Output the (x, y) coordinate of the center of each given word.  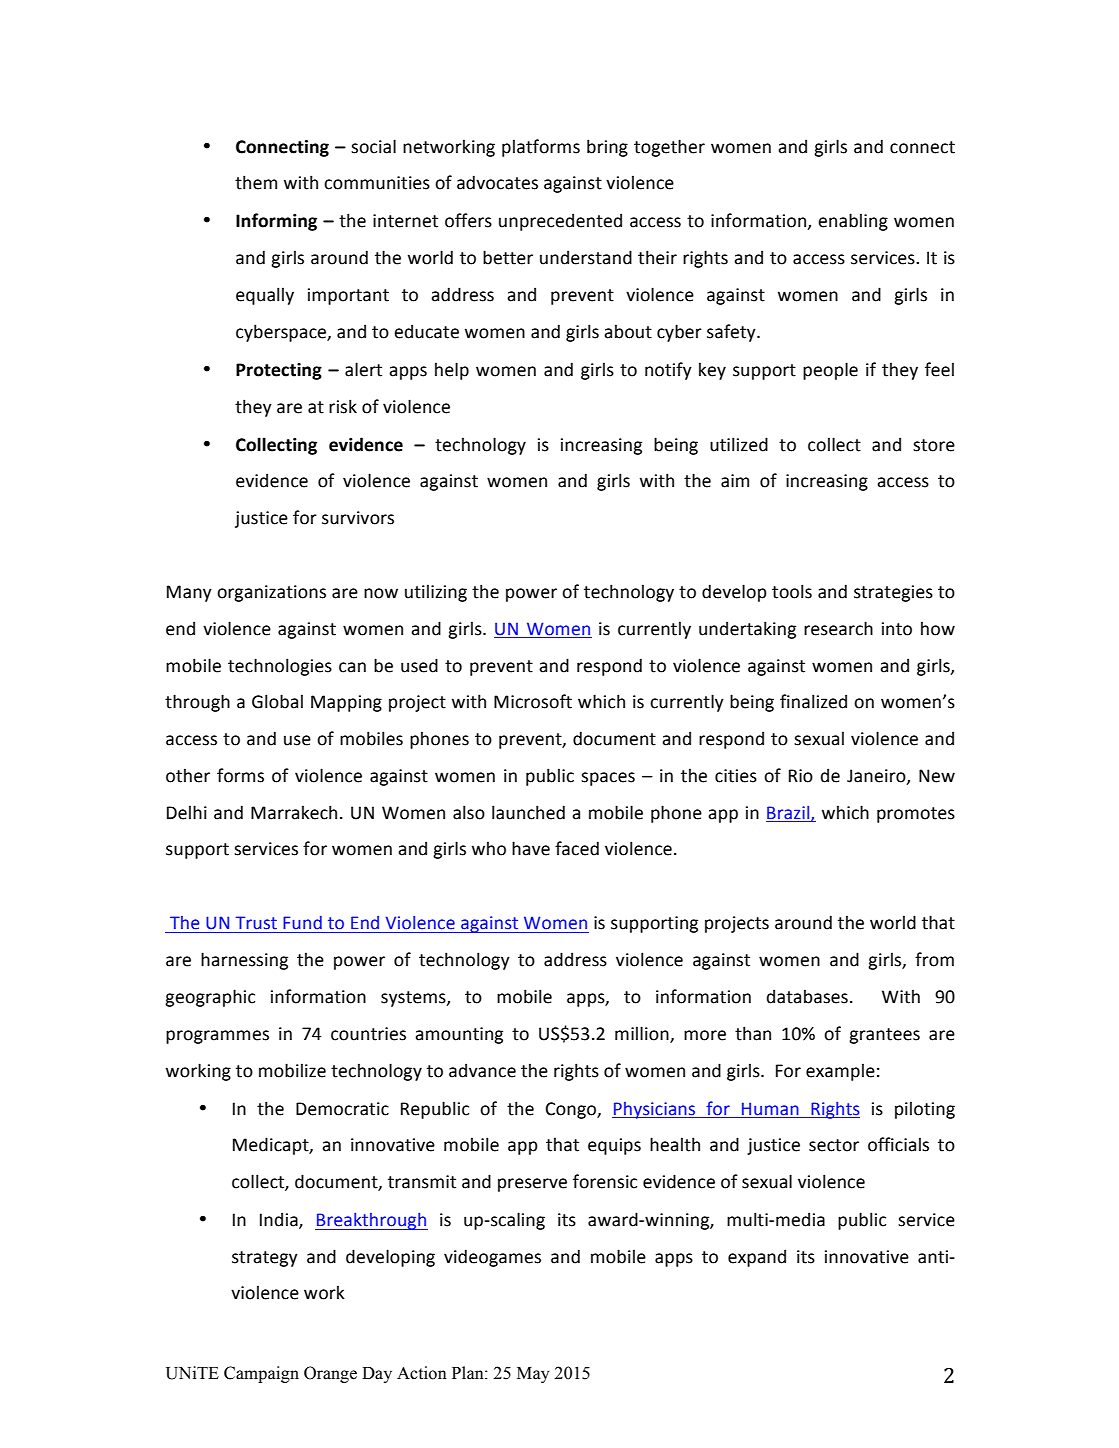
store (934, 445)
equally (265, 296)
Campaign (261, 1374)
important (348, 296)
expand (757, 1258)
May (533, 1375)
